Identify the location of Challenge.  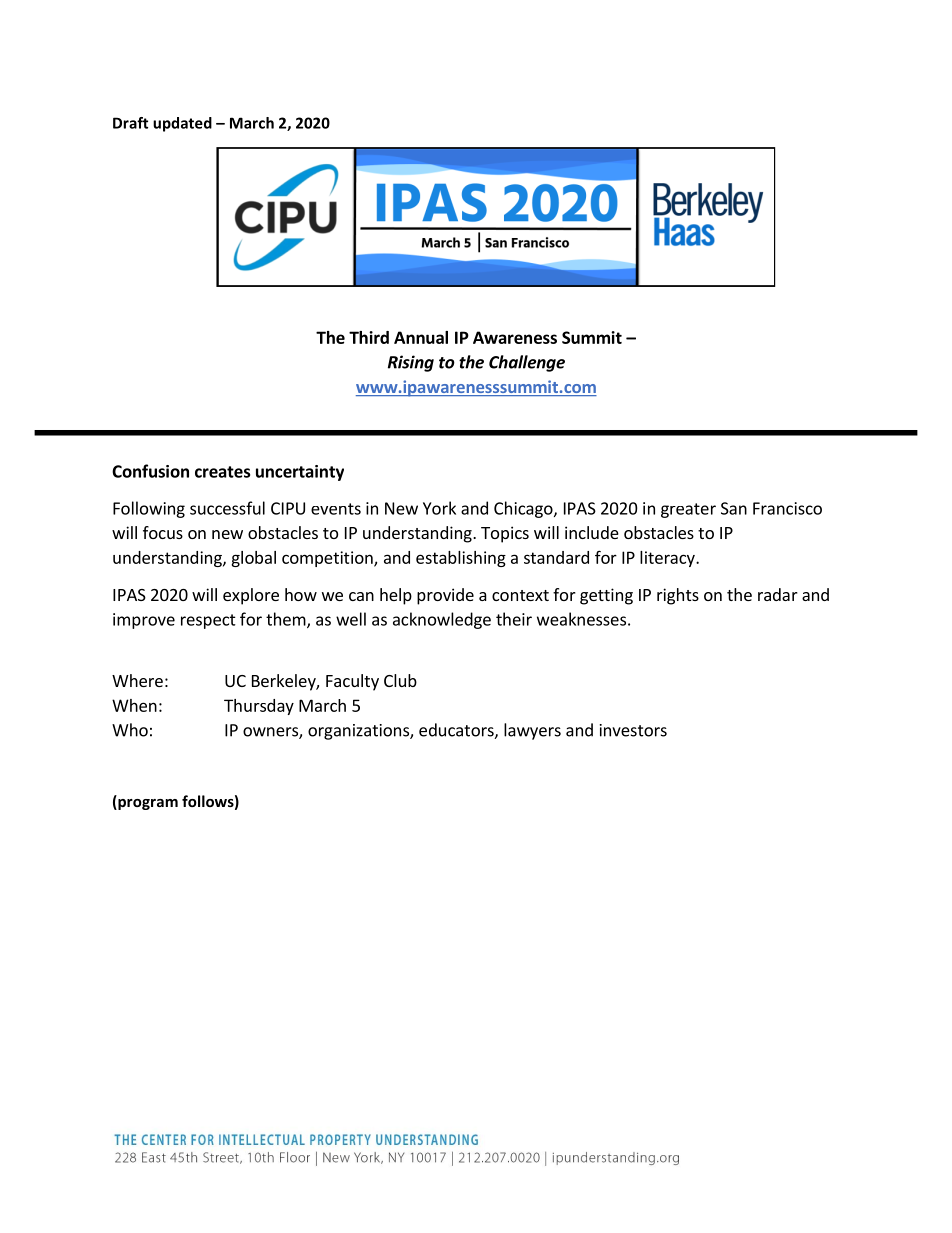
(527, 363).
